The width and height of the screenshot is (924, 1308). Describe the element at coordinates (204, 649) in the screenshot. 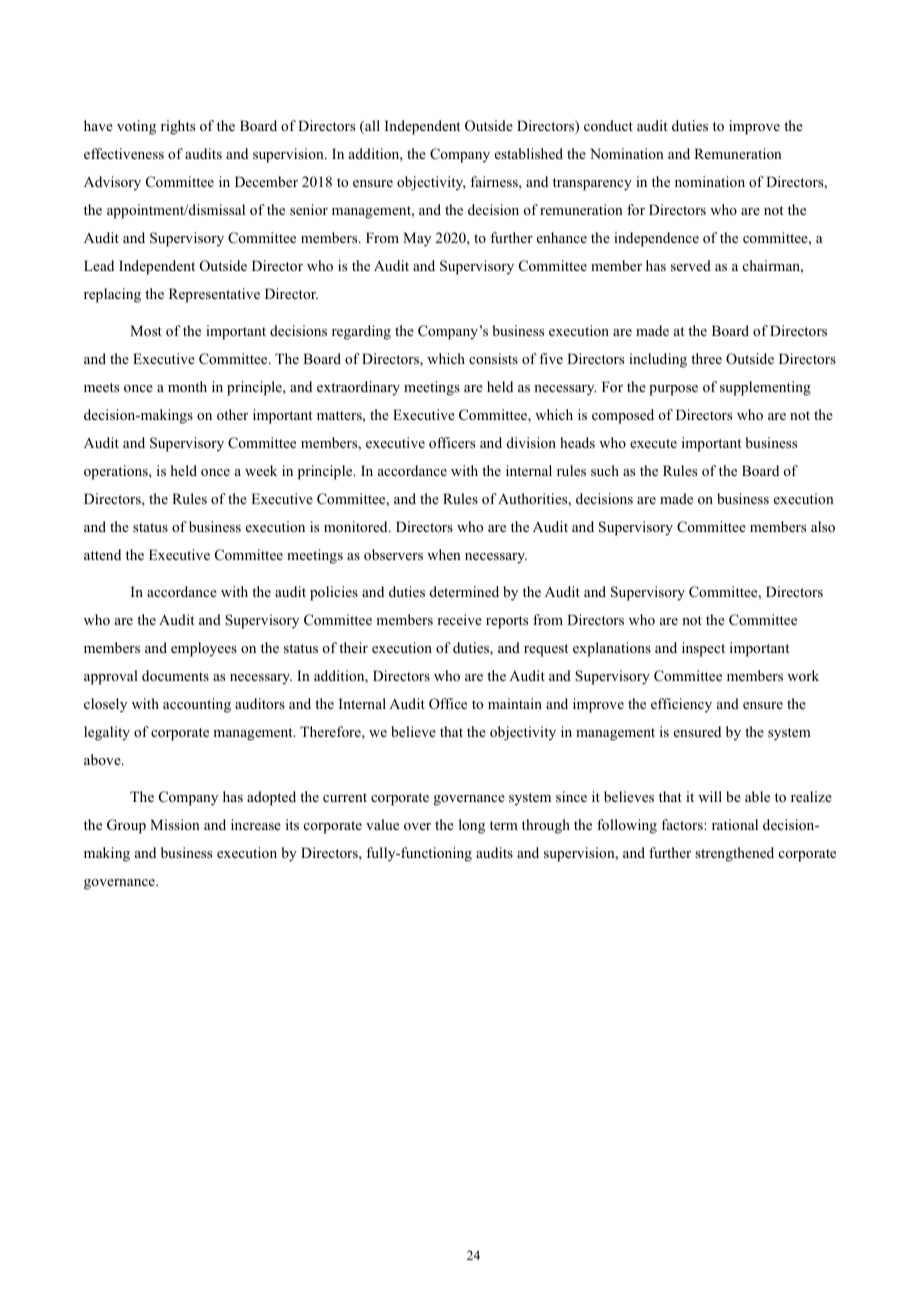

I see `employees` at that location.
